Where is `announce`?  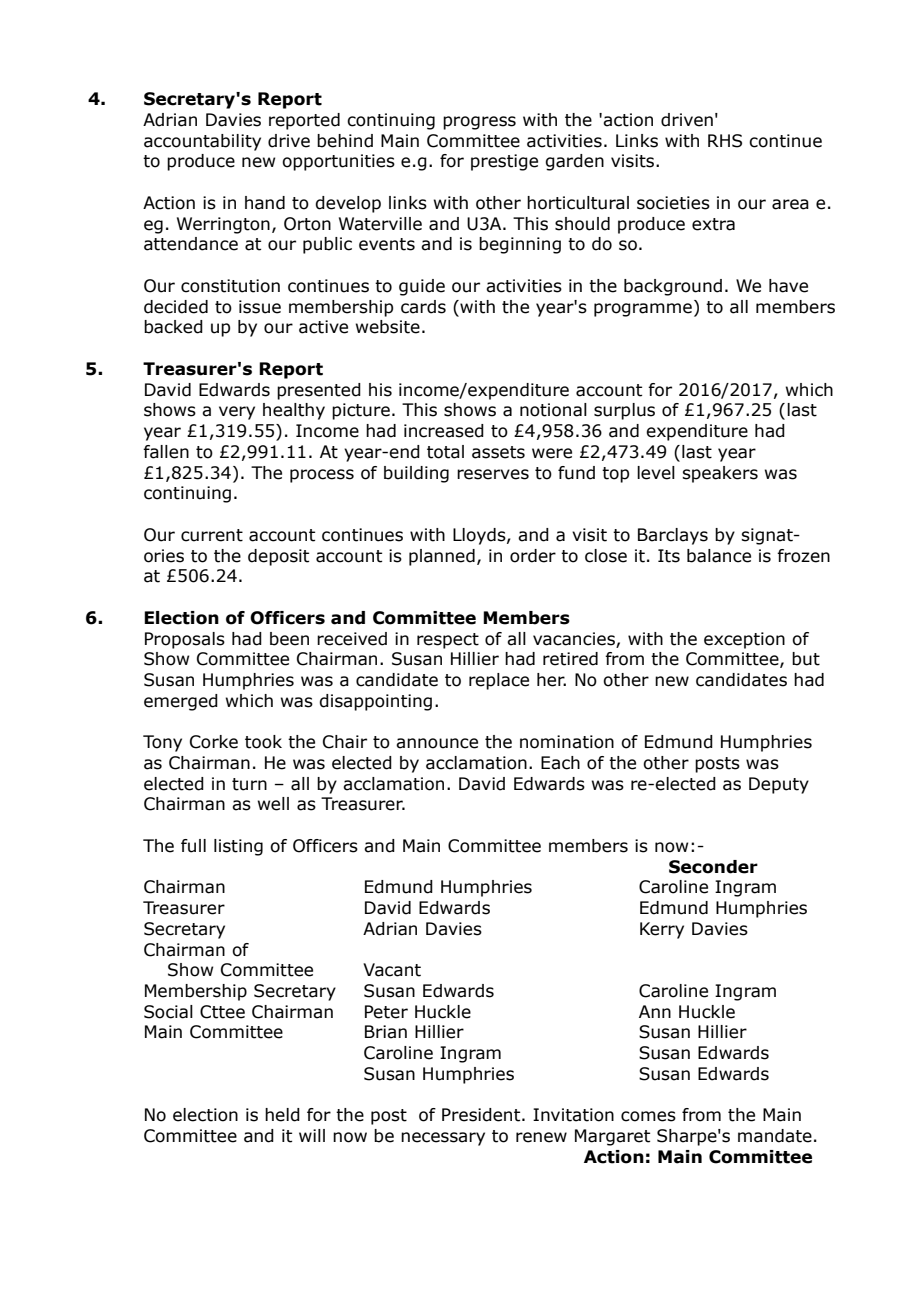
announce is located at coordinates (437, 743).
